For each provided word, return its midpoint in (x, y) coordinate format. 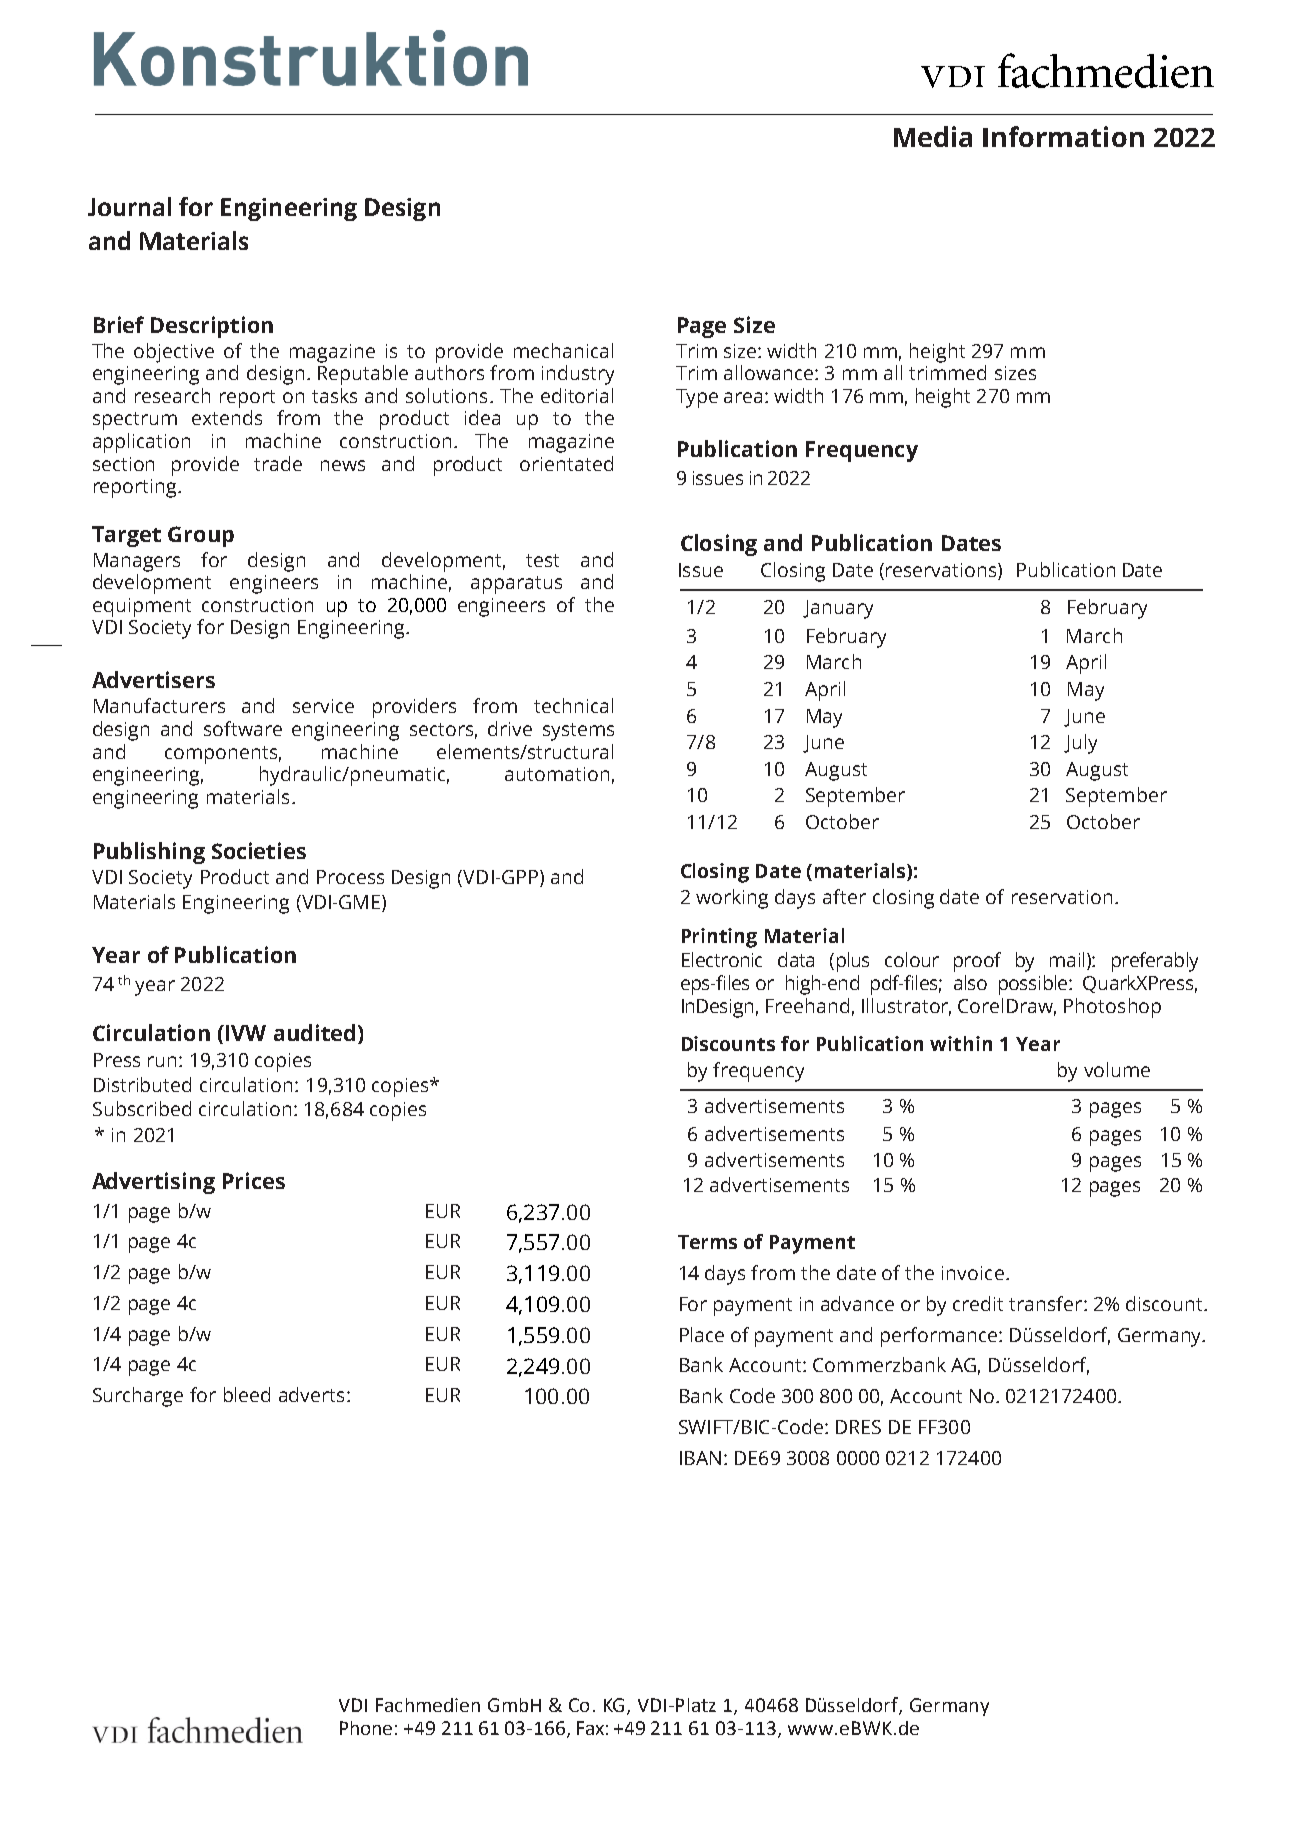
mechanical (563, 350)
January (838, 609)
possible (1034, 985)
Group (201, 536)
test (542, 560)
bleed (247, 1394)
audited (314, 1032)
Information (1063, 136)
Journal (129, 206)
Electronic (722, 959)
